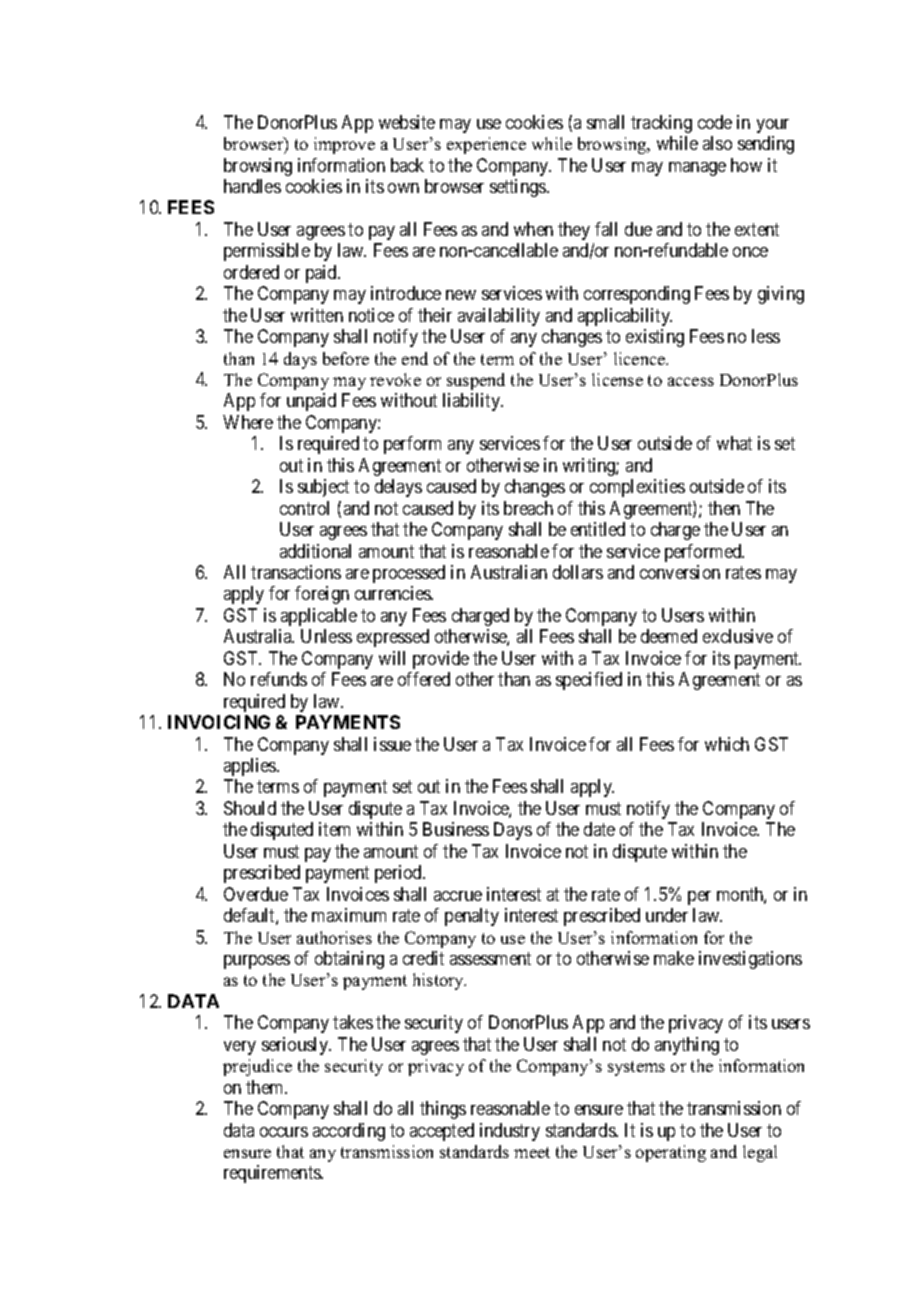  Describe the element at coordinates (279, 679) in the document. I see `refunds` at that location.
